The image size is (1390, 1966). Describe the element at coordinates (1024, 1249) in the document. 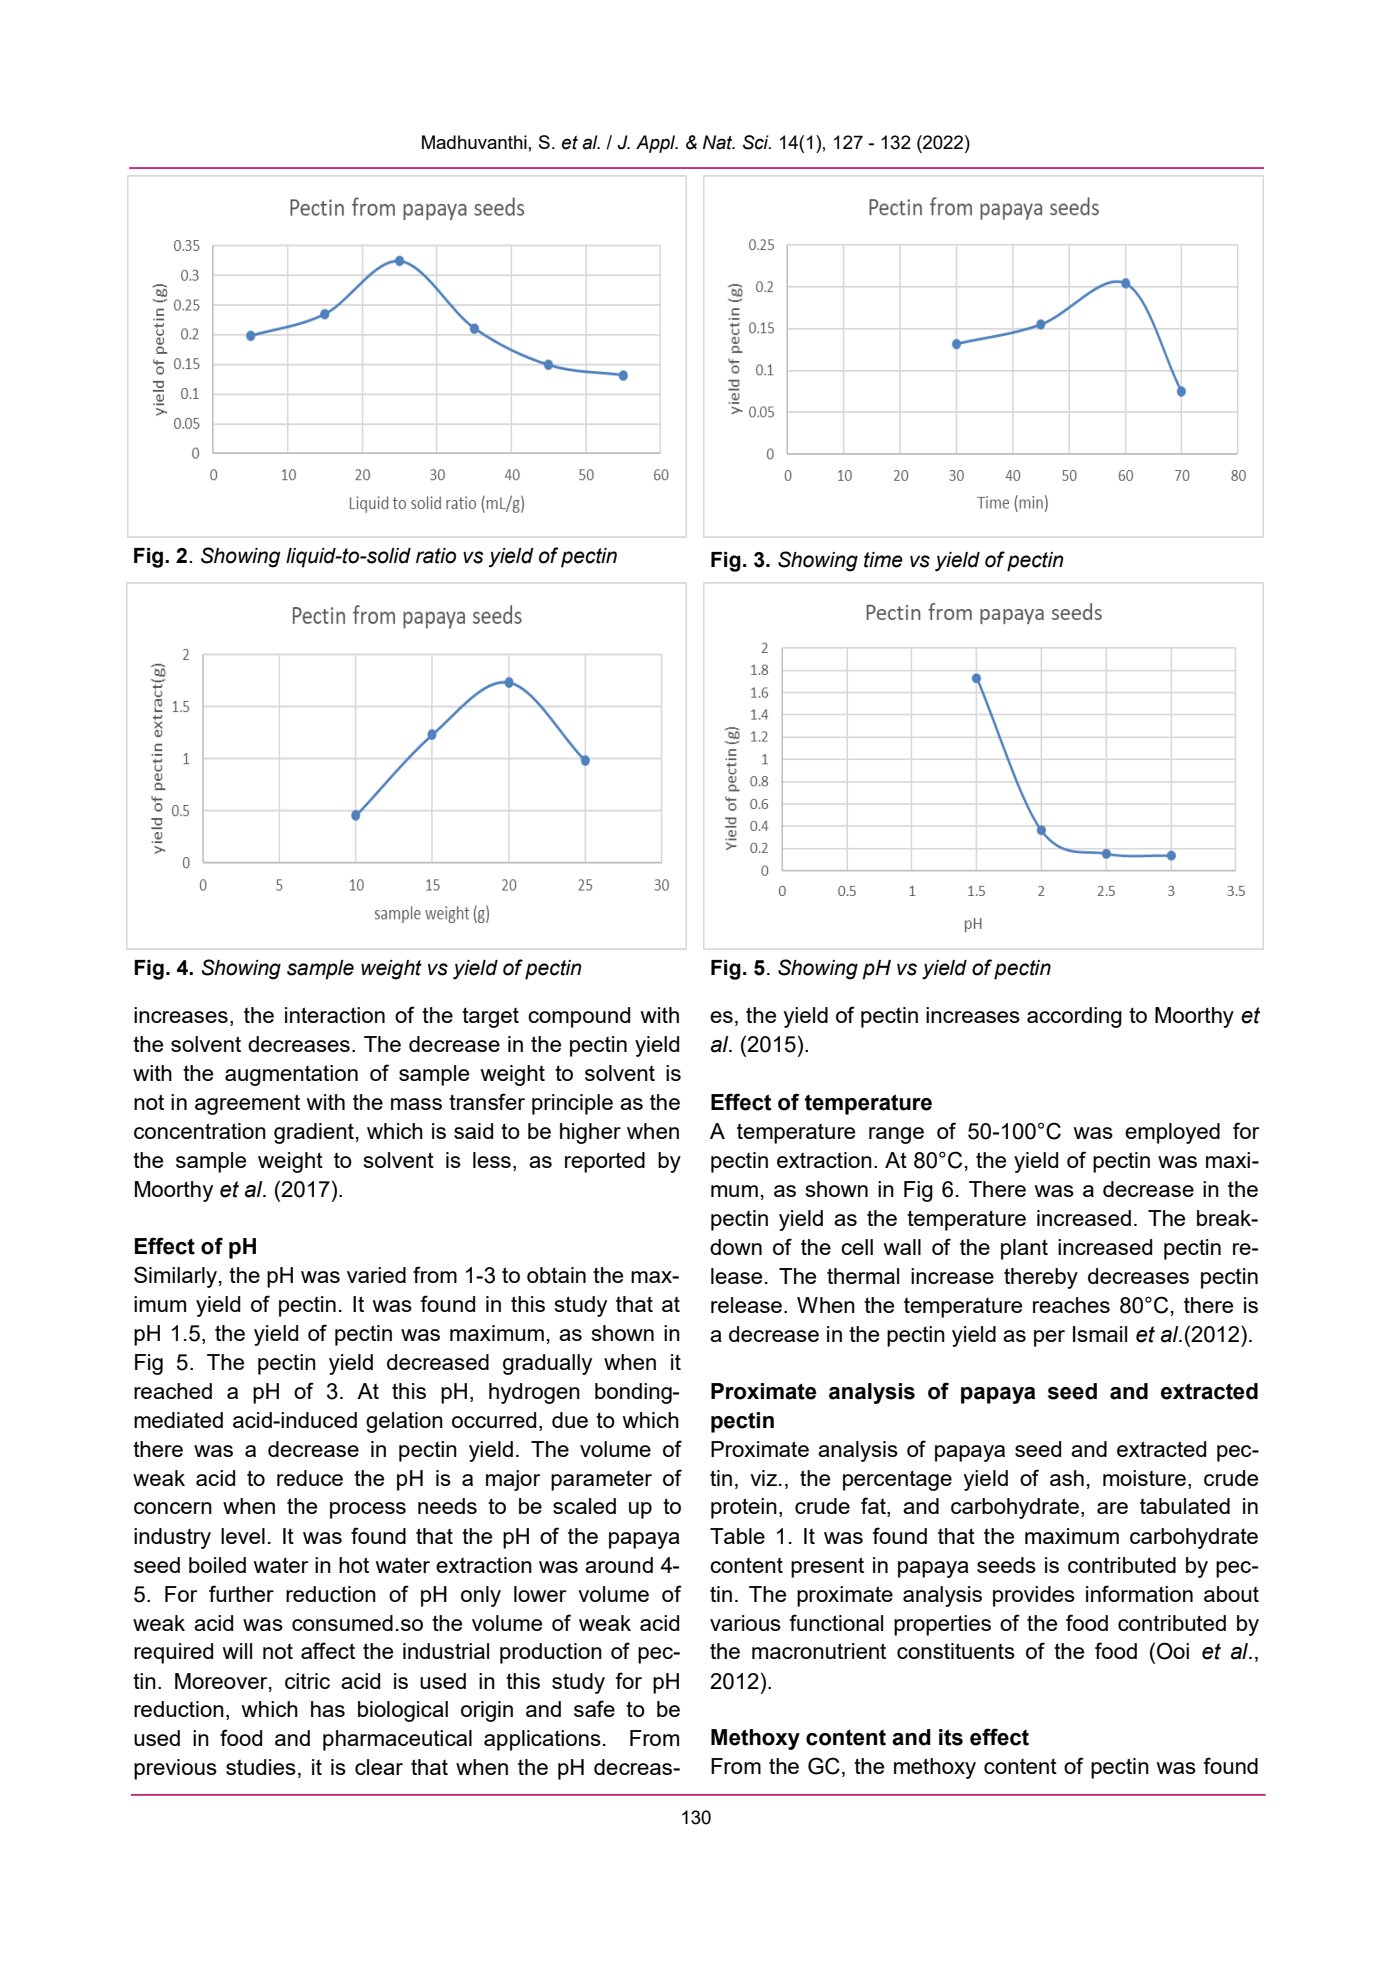

I see `plant` at that location.
